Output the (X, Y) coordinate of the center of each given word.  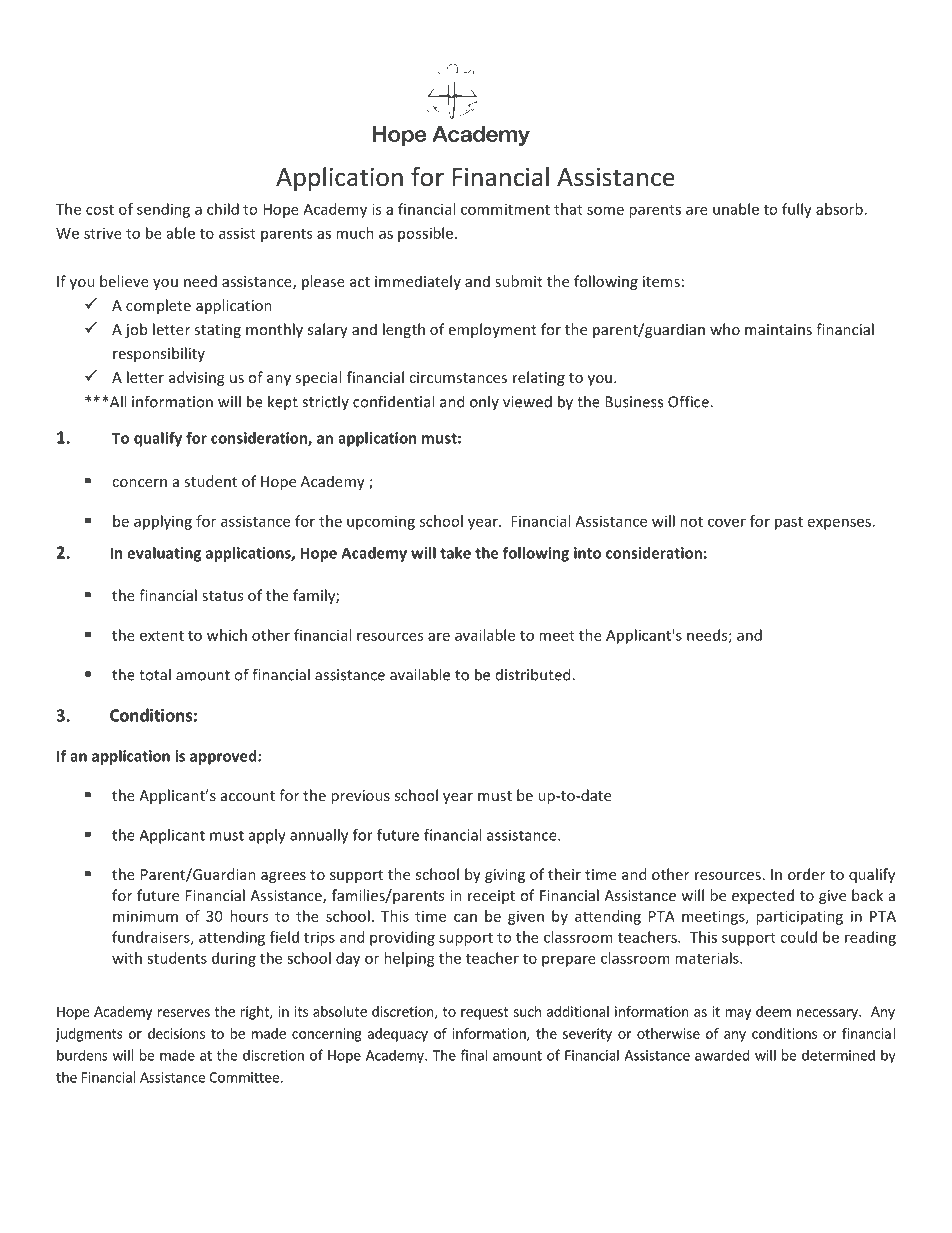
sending (163, 210)
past (789, 523)
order (806, 874)
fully (797, 210)
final (474, 1055)
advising (196, 378)
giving (505, 876)
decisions (176, 1033)
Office (689, 401)
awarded (722, 1055)
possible (427, 234)
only (484, 402)
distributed (534, 674)
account (248, 796)
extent (162, 636)
